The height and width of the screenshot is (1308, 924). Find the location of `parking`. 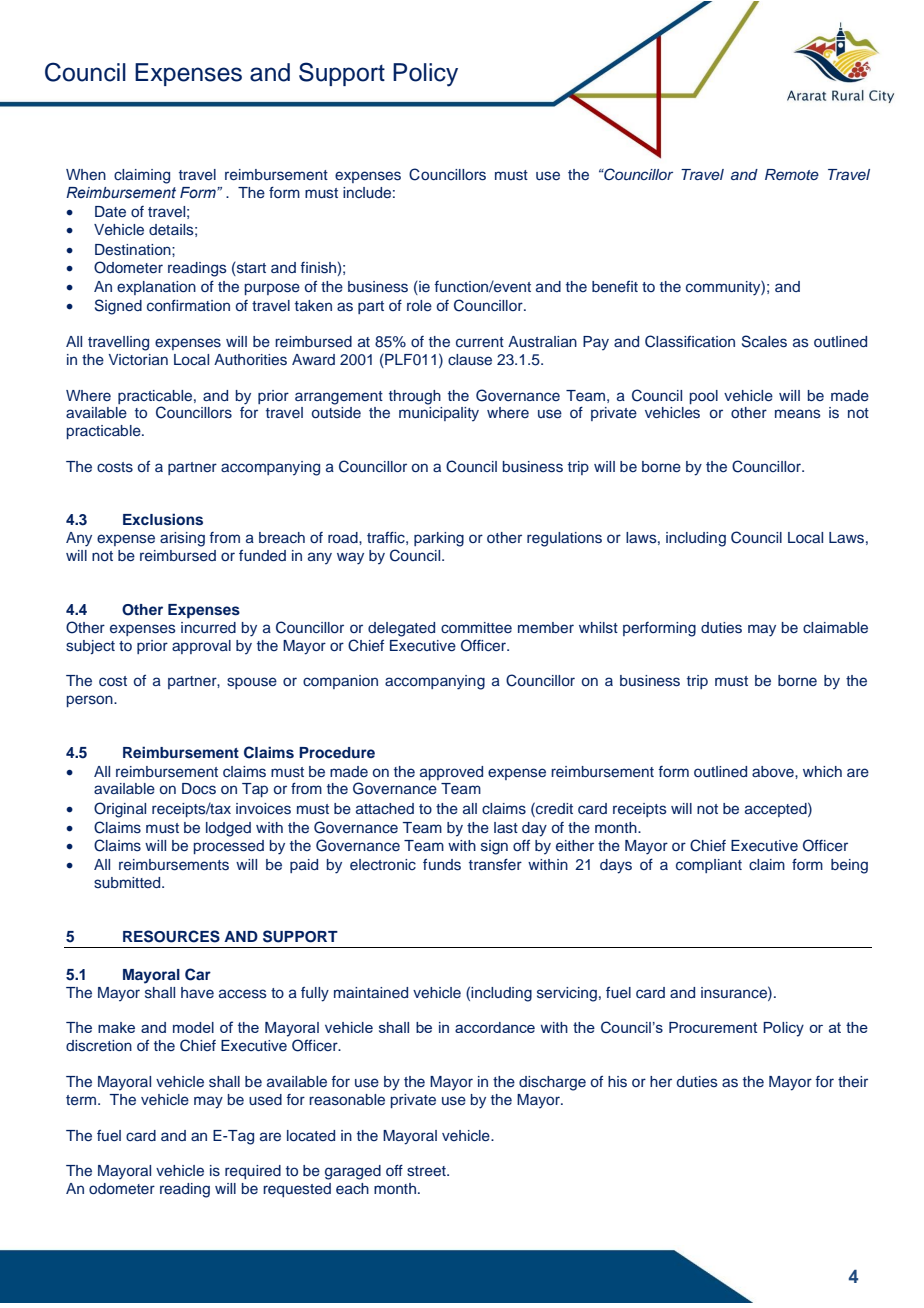

parking is located at coordinates (439, 539).
